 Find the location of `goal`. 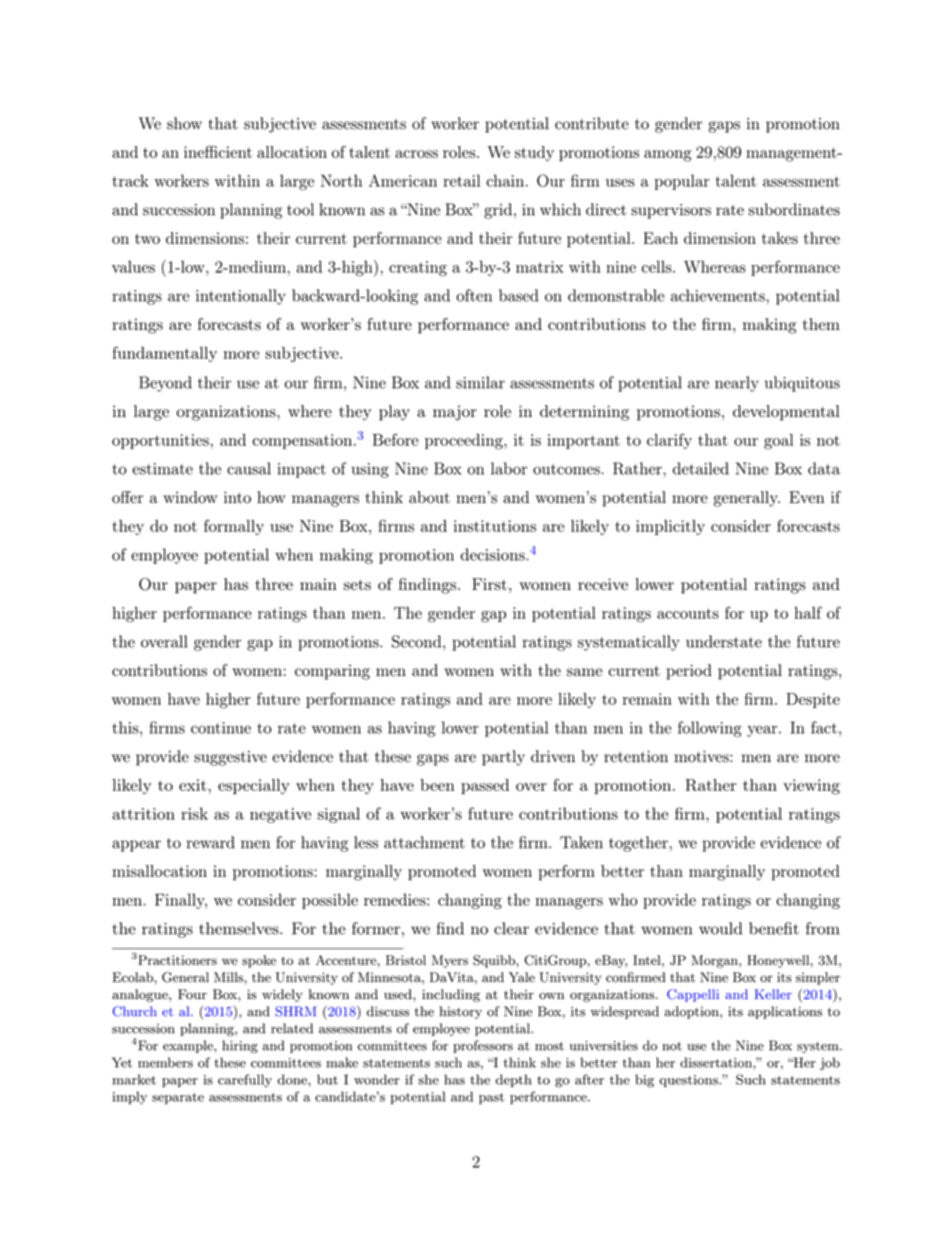

goal is located at coordinates (778, 441).
